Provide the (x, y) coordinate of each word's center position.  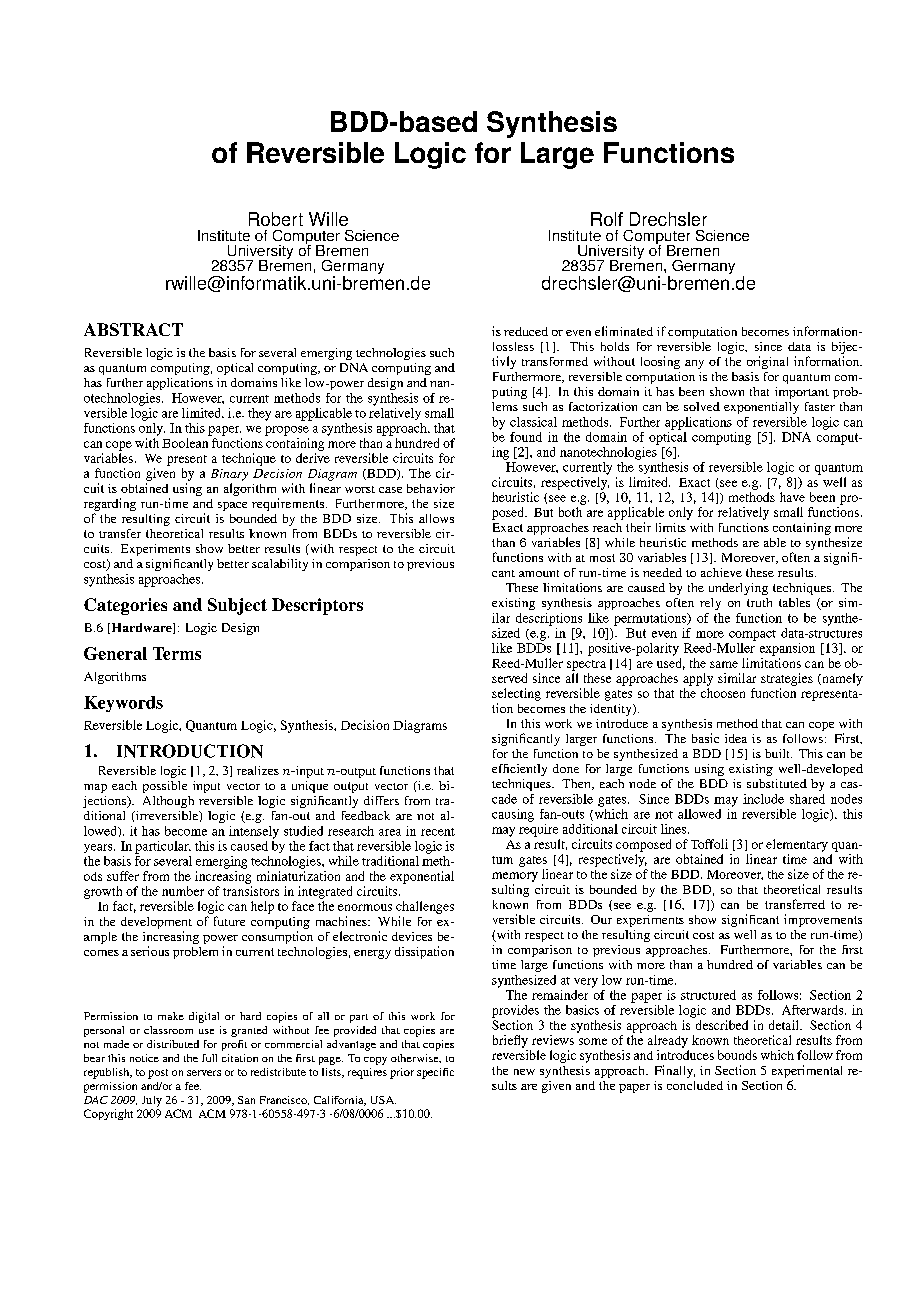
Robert (276, 219)
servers (204, 1073)
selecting (516, 694)
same (724, 664)
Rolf (607, 219)
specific (435, 1073)
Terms (177, 653)
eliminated (624, 331)
